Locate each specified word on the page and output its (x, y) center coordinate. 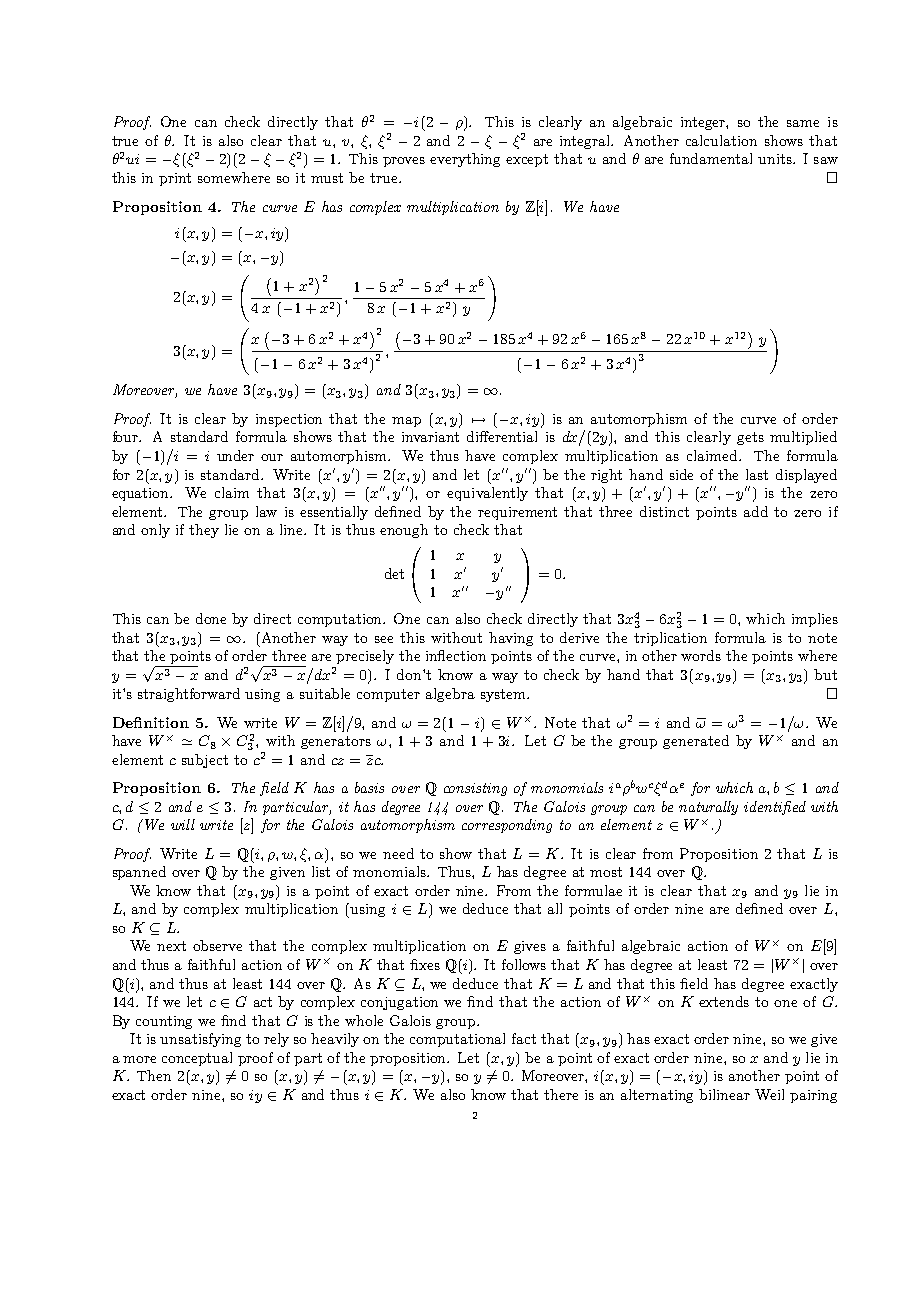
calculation (721, 140)
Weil (769, 1094)
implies (815, 620)
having (511, 639)
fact (524, 1038)
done (211, 618)
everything (465, 160)
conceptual (197, 1059)
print (175, 179)
